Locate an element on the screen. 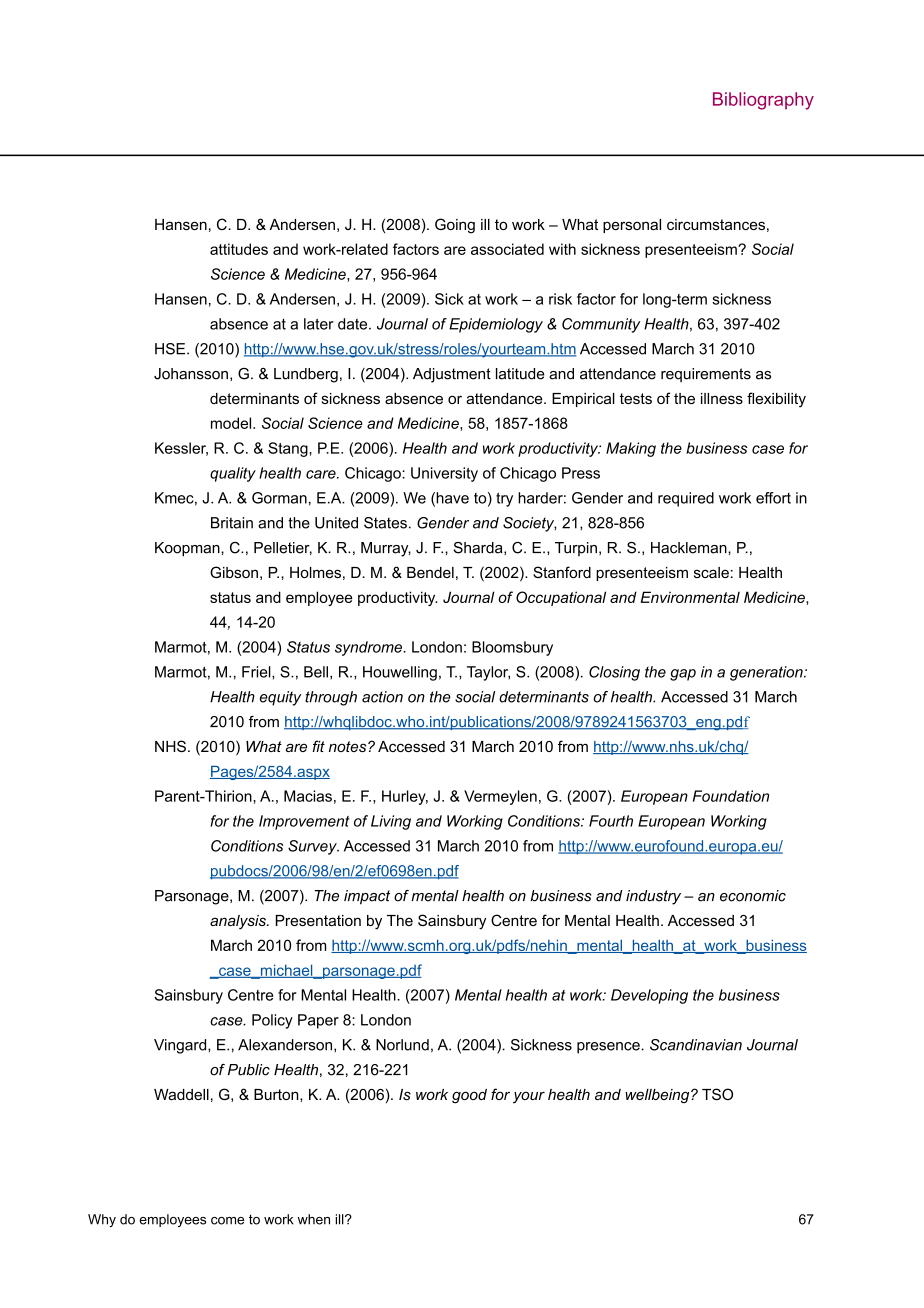 This screenshot has height=1308, width=924. Going is located at coordinates (455, 226).
